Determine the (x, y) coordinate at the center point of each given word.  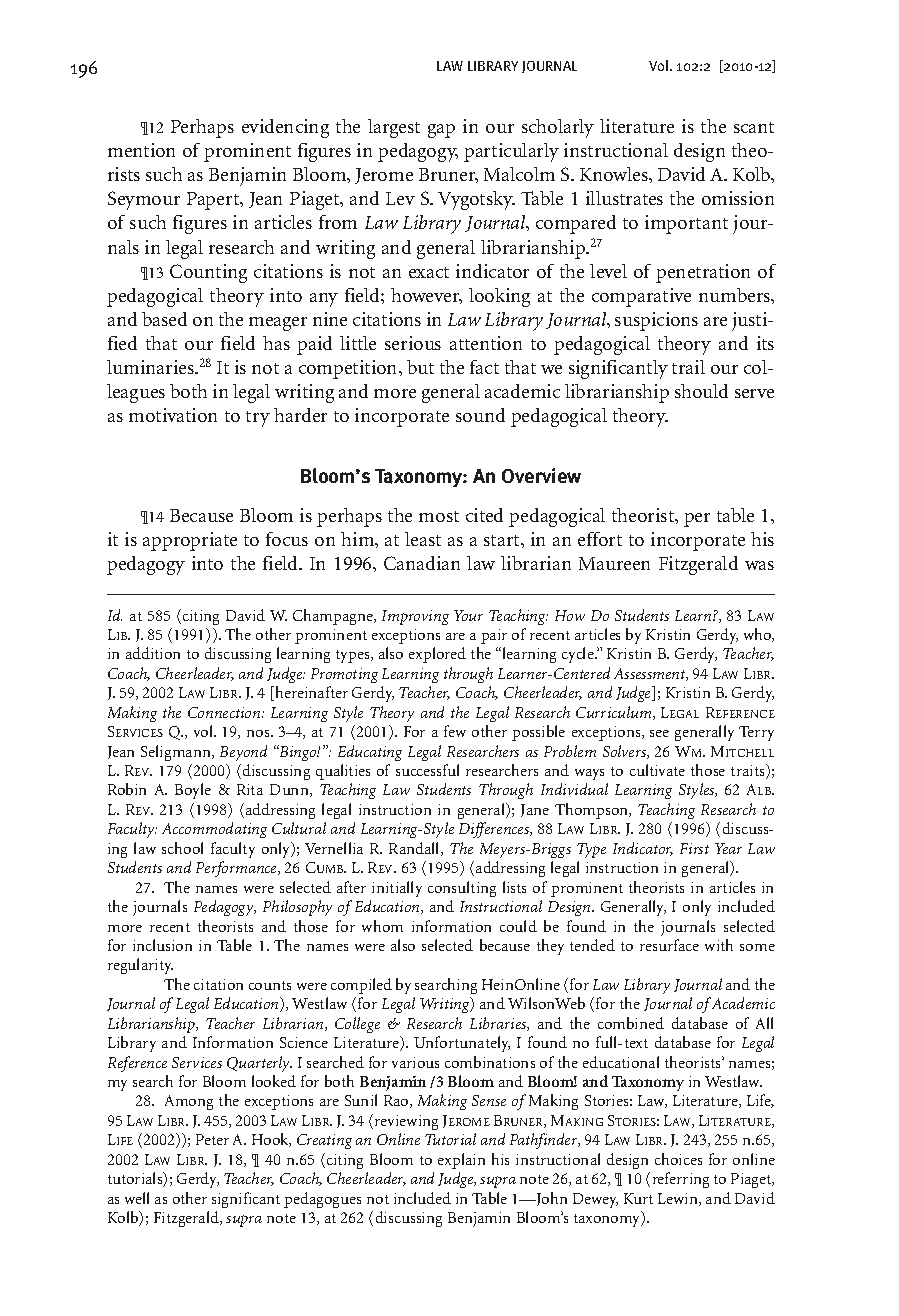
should (701, 391)
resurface (669, 945)
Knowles (615, 174)
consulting (462, 889)
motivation (173, 415)
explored (437, 655)
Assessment (651, 674)
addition (153, 653)
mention (141, 150)
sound (480, 415)
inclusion (162, 945)
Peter (212, 1139)
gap (441, 131)
